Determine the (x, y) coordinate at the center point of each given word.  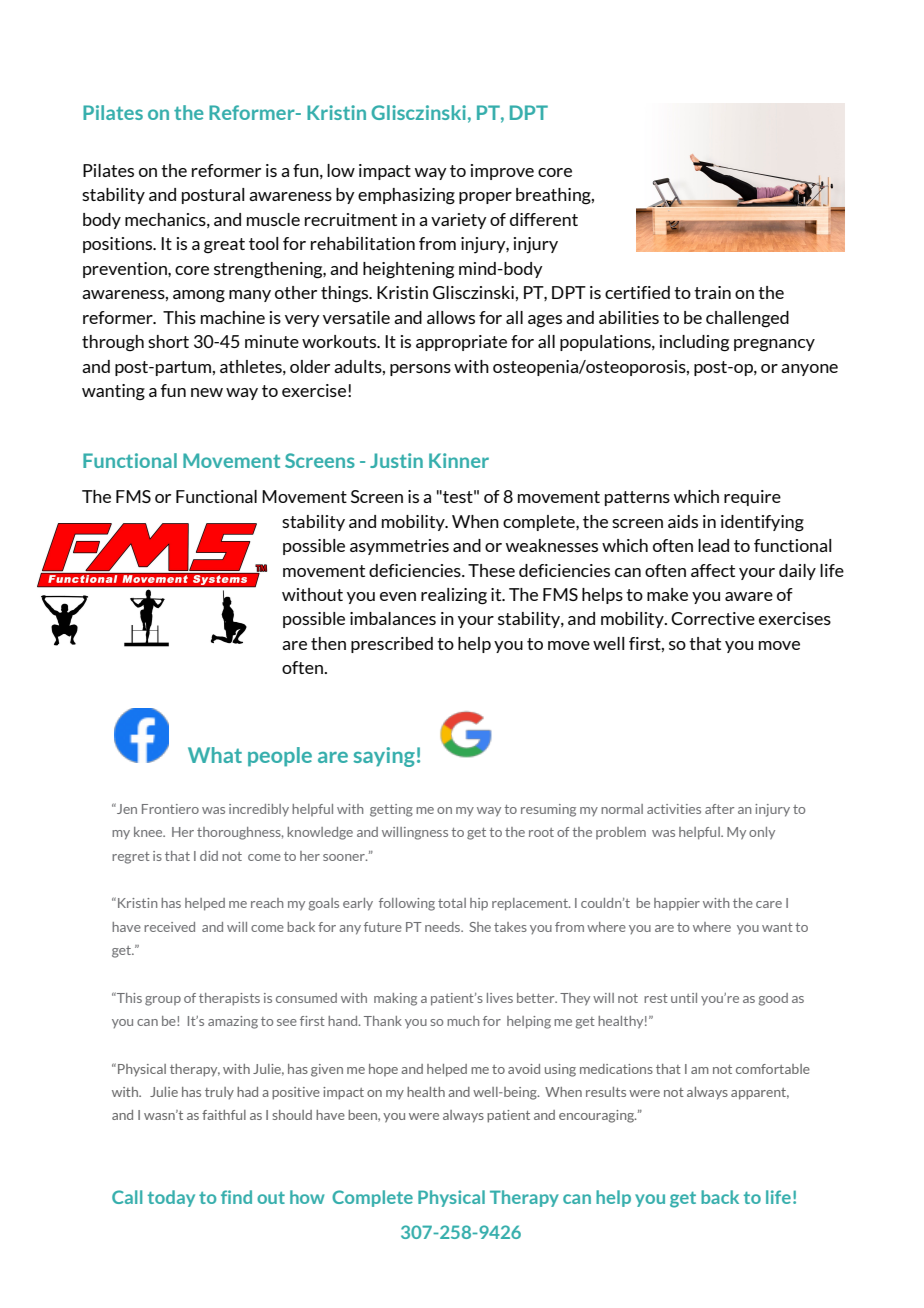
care (769, 904)
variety (459, 221)
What (215, 755)
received (169, 927)
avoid (524, 1069)
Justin (396, 460)
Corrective (713, 618)
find (236, 1197)
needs (444, 927)
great (224, 246)
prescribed (392, 645)
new (207, 392)
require (752, 498)
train (712, 292)
